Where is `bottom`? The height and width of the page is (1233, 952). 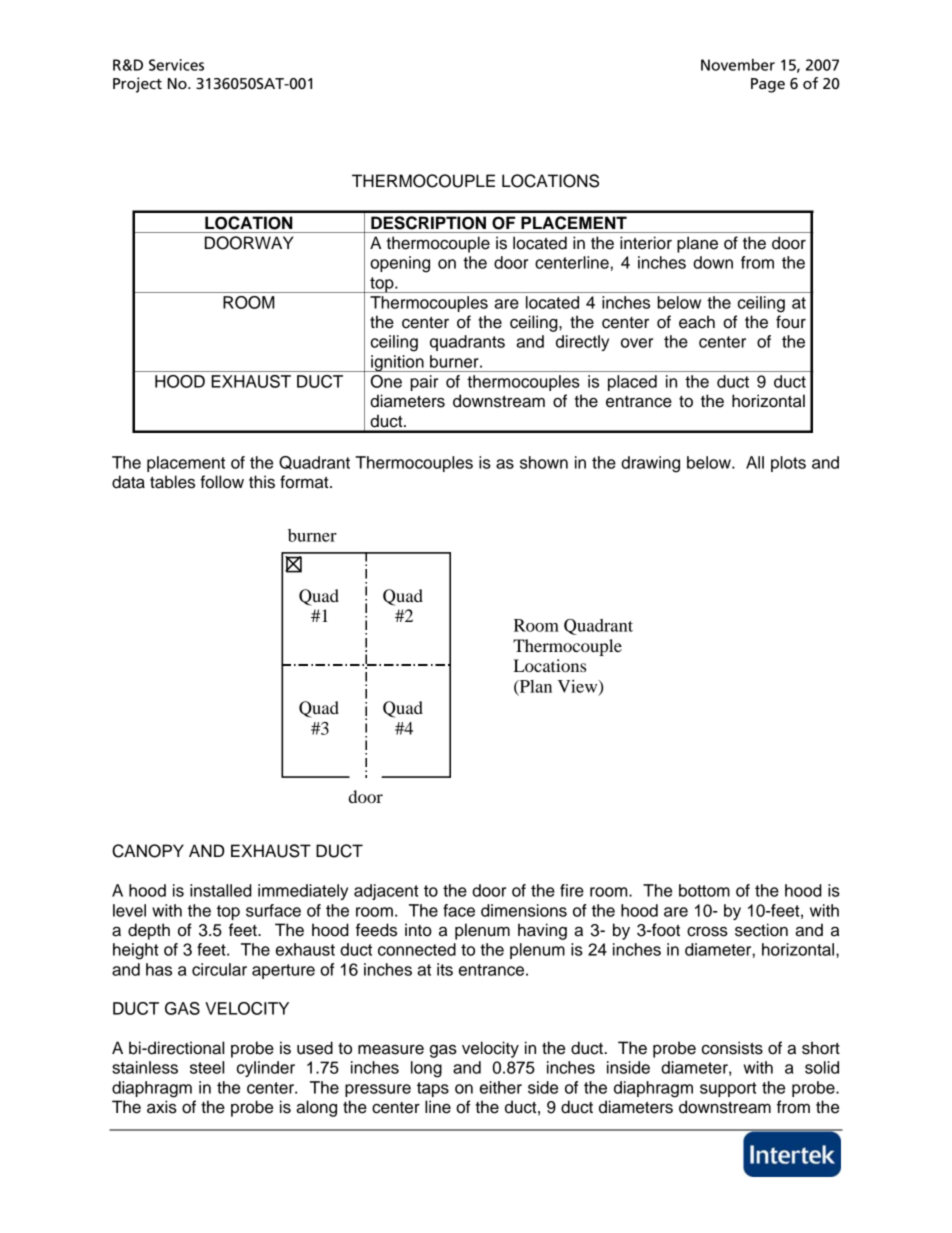
bottom is located at coordinates (704, 890).
